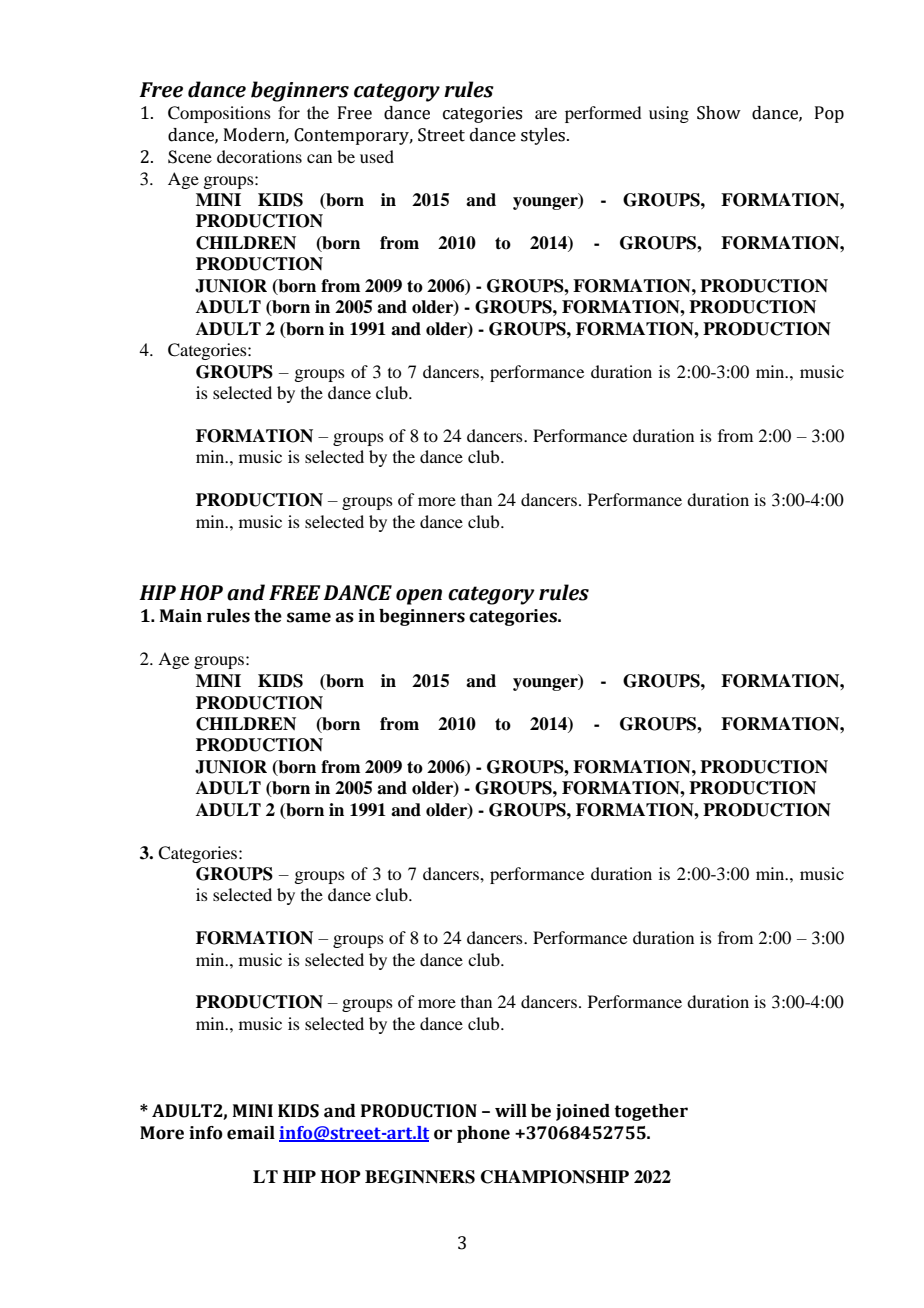 Image resolution: width=924 pixels, height=1308 pixels. What do you see at coordinates (669, 114) in the page?
I see `using` at bounding box center [669, 114].
